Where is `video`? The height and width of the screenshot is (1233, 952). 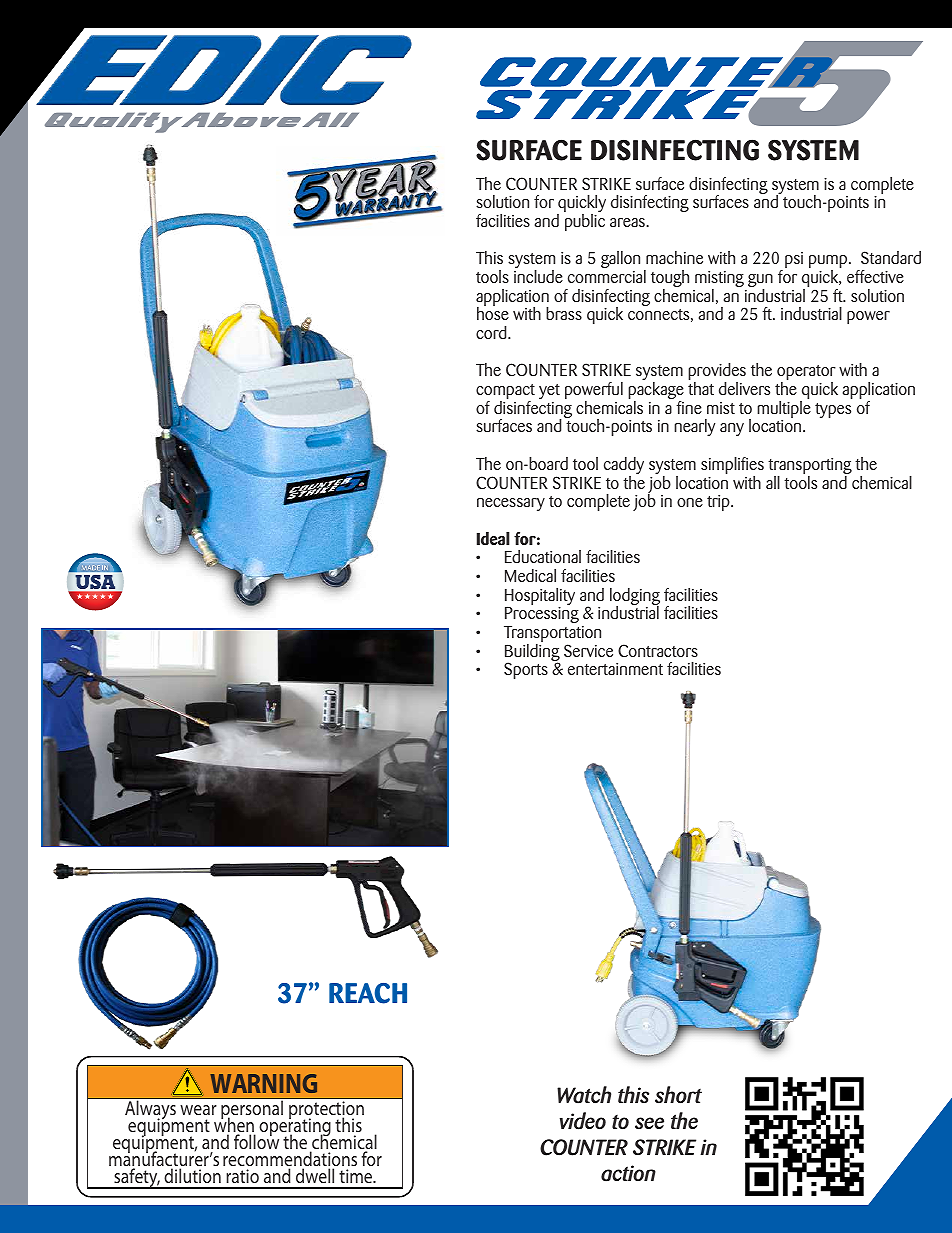 video is located at coordinates (583, 1121).
